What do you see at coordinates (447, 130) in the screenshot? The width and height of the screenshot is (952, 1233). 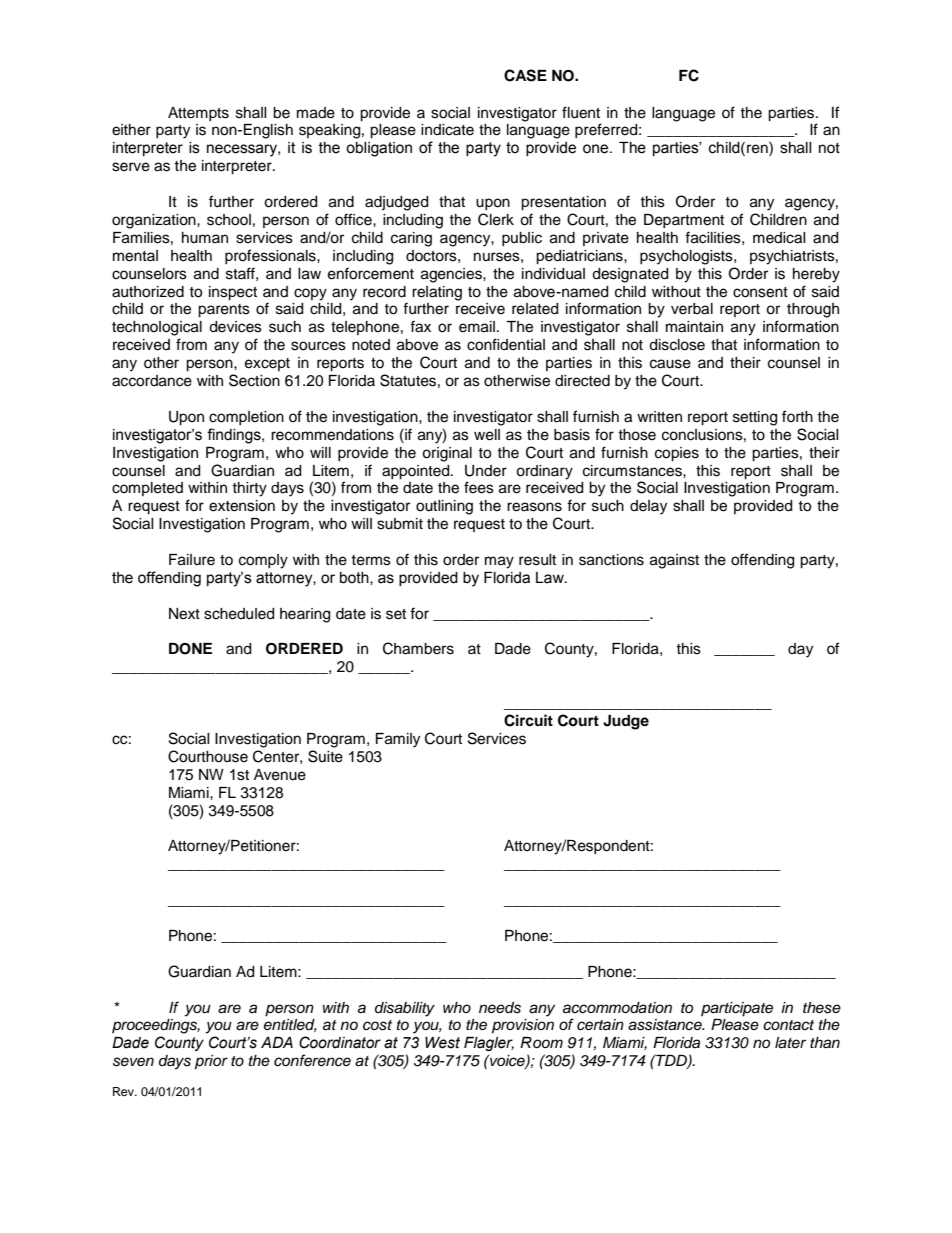 I see `indicate` at bounding box center [447, 130].
